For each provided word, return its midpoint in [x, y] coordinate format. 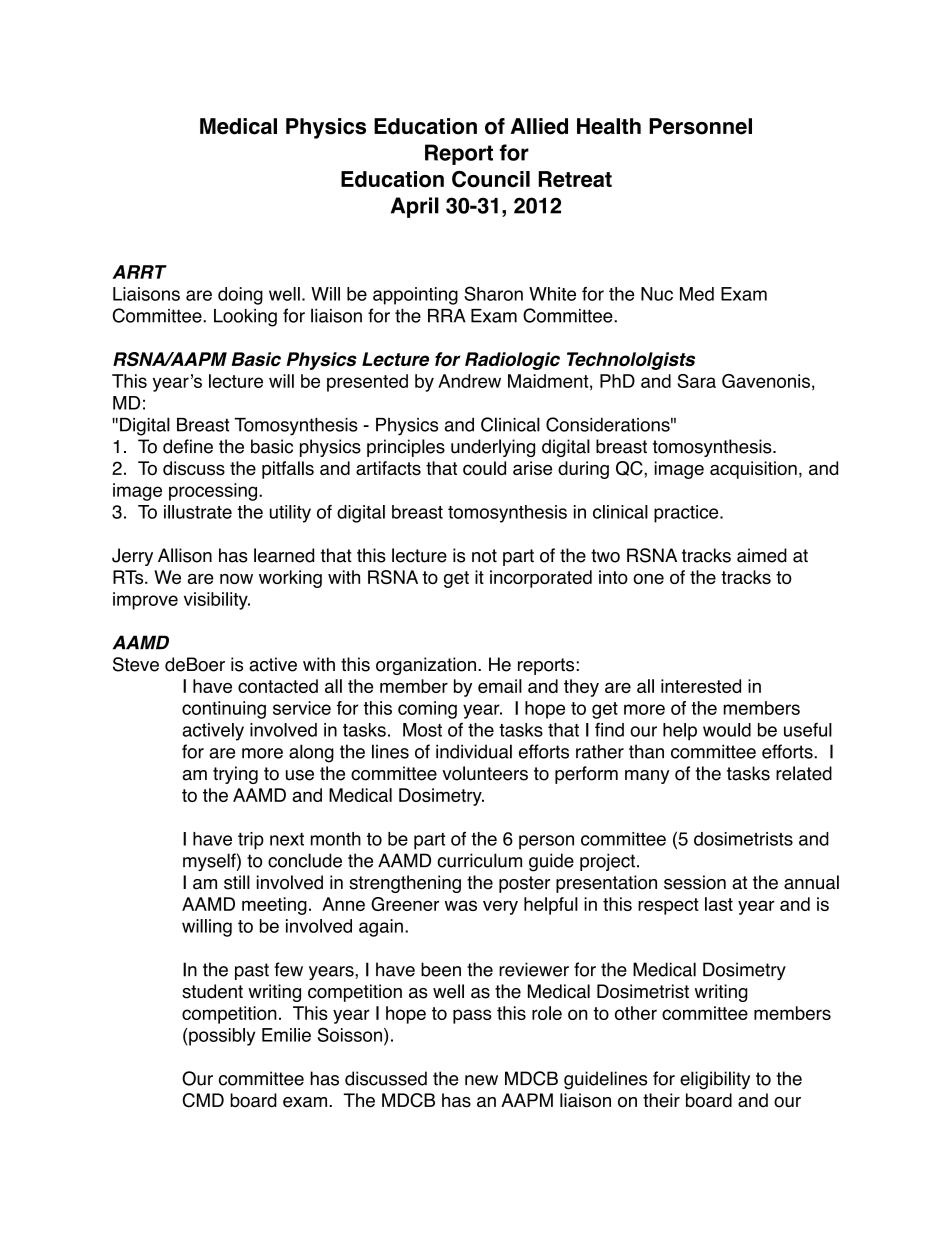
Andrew [469, 381]
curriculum [479, 860]
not [484, 556]
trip [251, 841]
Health [609, 126]
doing [240, 296]
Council [491, 179]
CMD [203, 1100]
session [695, 882]
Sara [697, 381]
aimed [762, 555]
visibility [217, 601]
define [188, 446]
